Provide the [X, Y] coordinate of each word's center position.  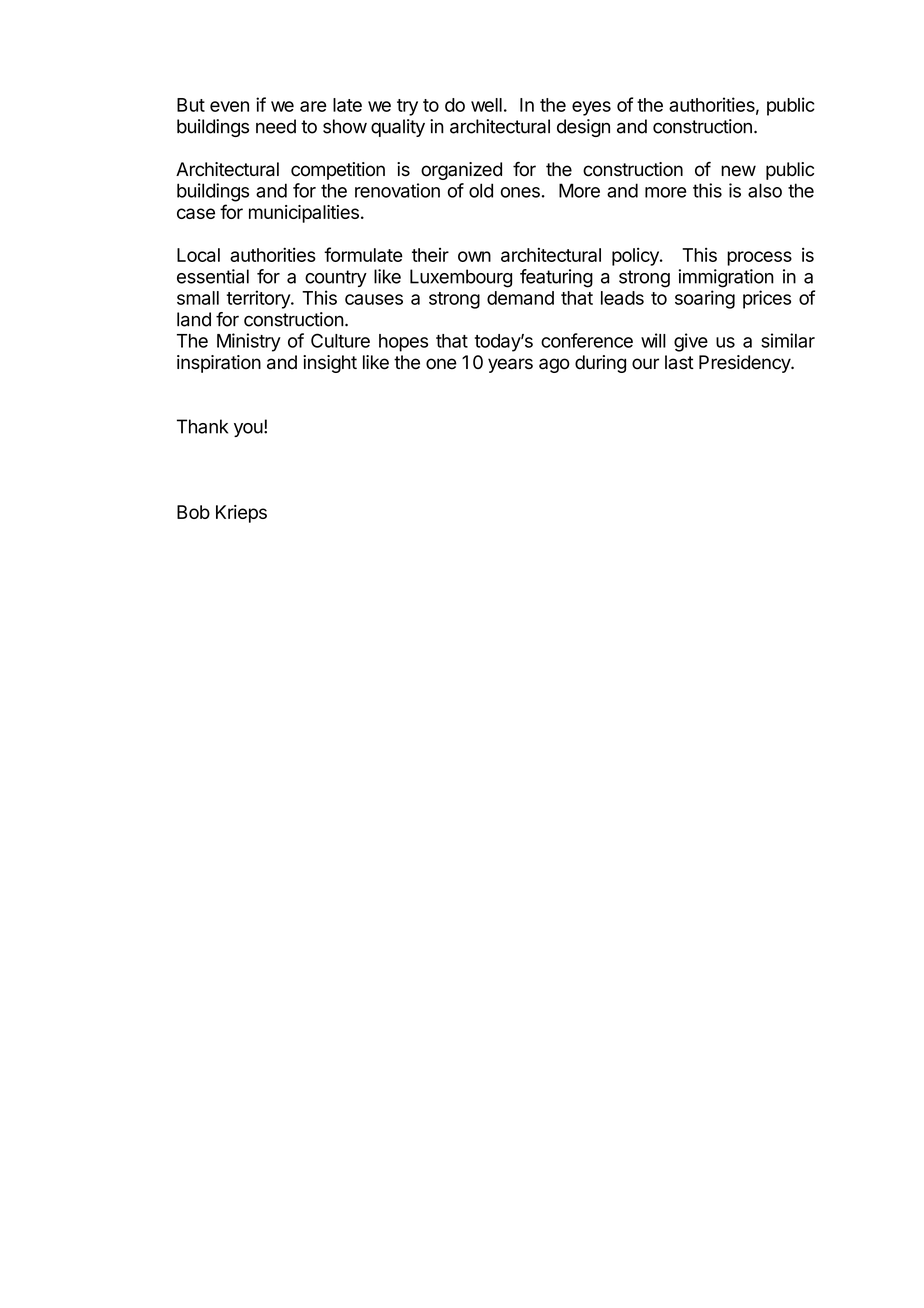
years [510, 365]
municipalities [304, 214]
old [481, 190]
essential [213, 276]
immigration [726, 278]
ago [554, 365]
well [486, 105]
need [276, 126]
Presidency [745, 364]
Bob [193, 512]
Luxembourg [461, 278]
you [248, 430]
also [765, 190]
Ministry [249, 342]
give [691, 342]
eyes [591, 108]
